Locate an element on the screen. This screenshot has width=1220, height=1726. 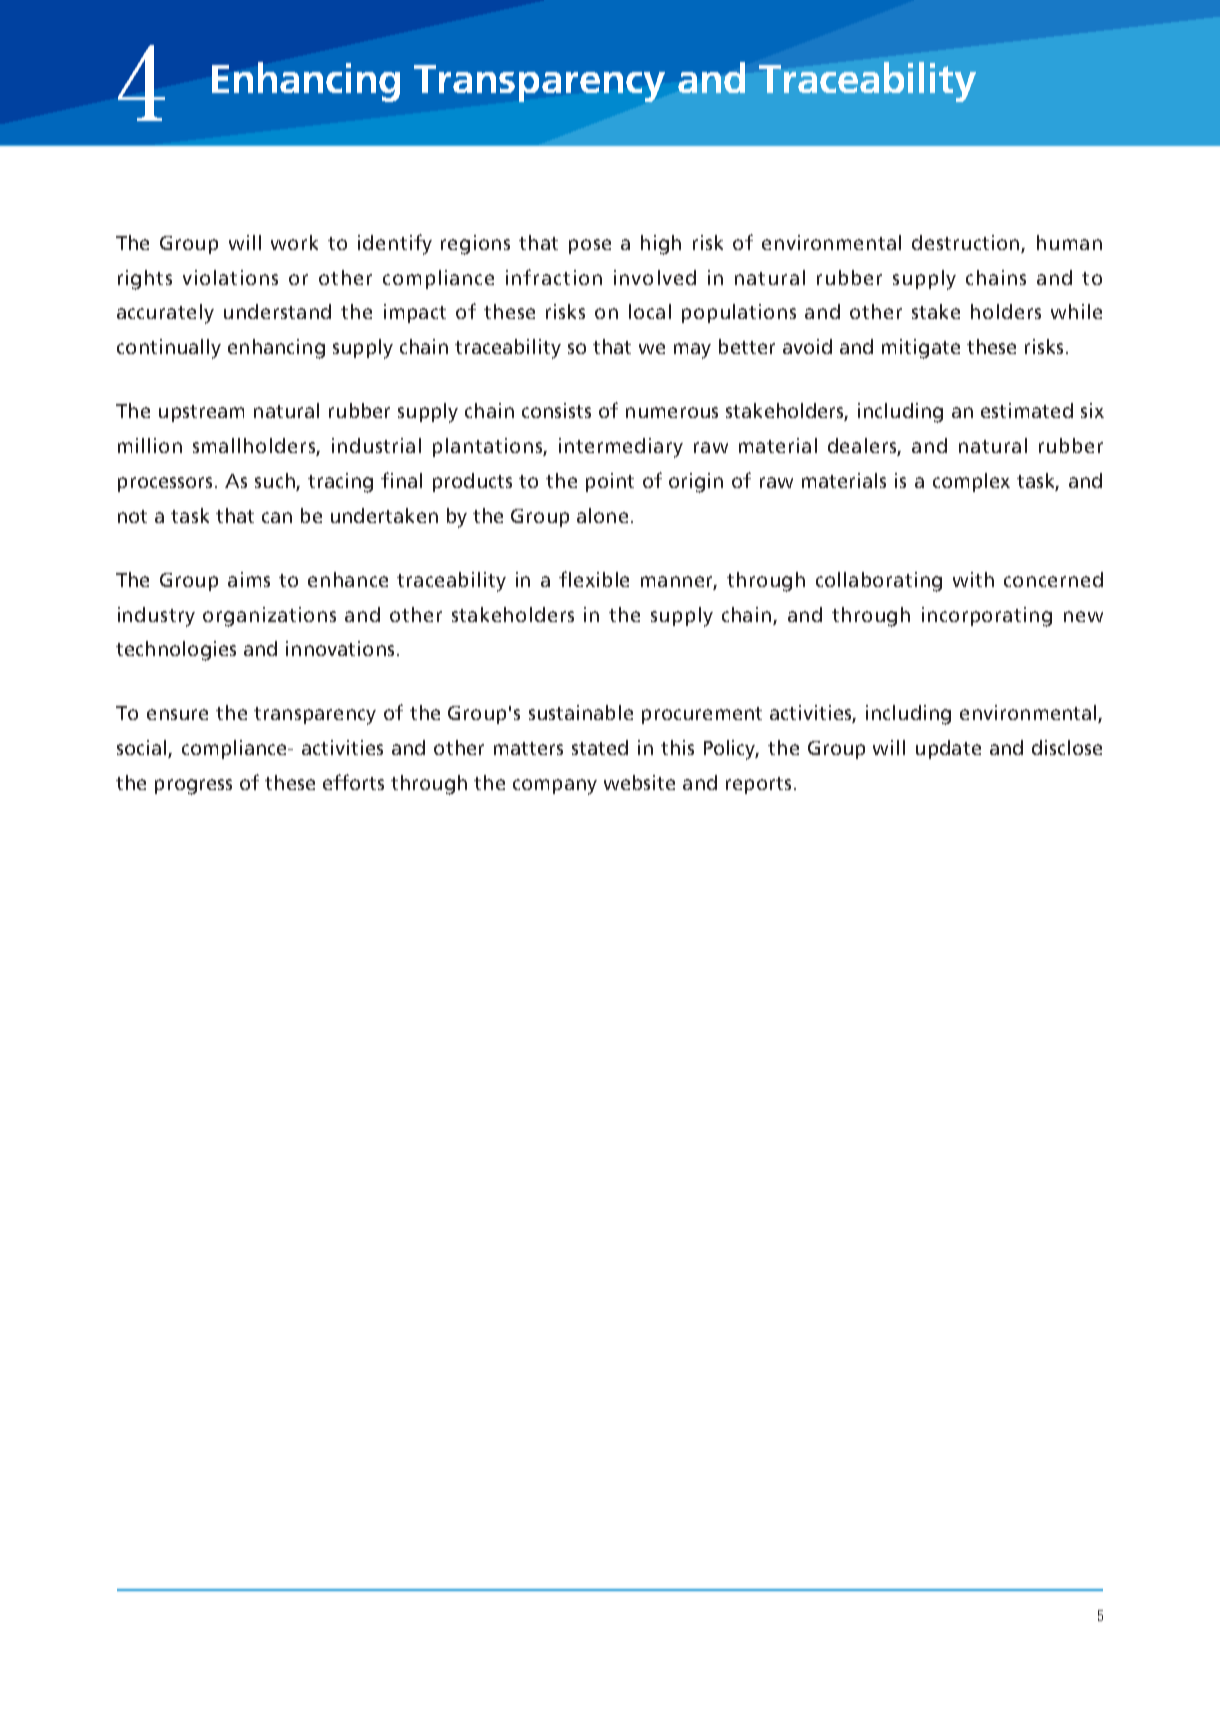
pose is located at coordinates (590, 246).
